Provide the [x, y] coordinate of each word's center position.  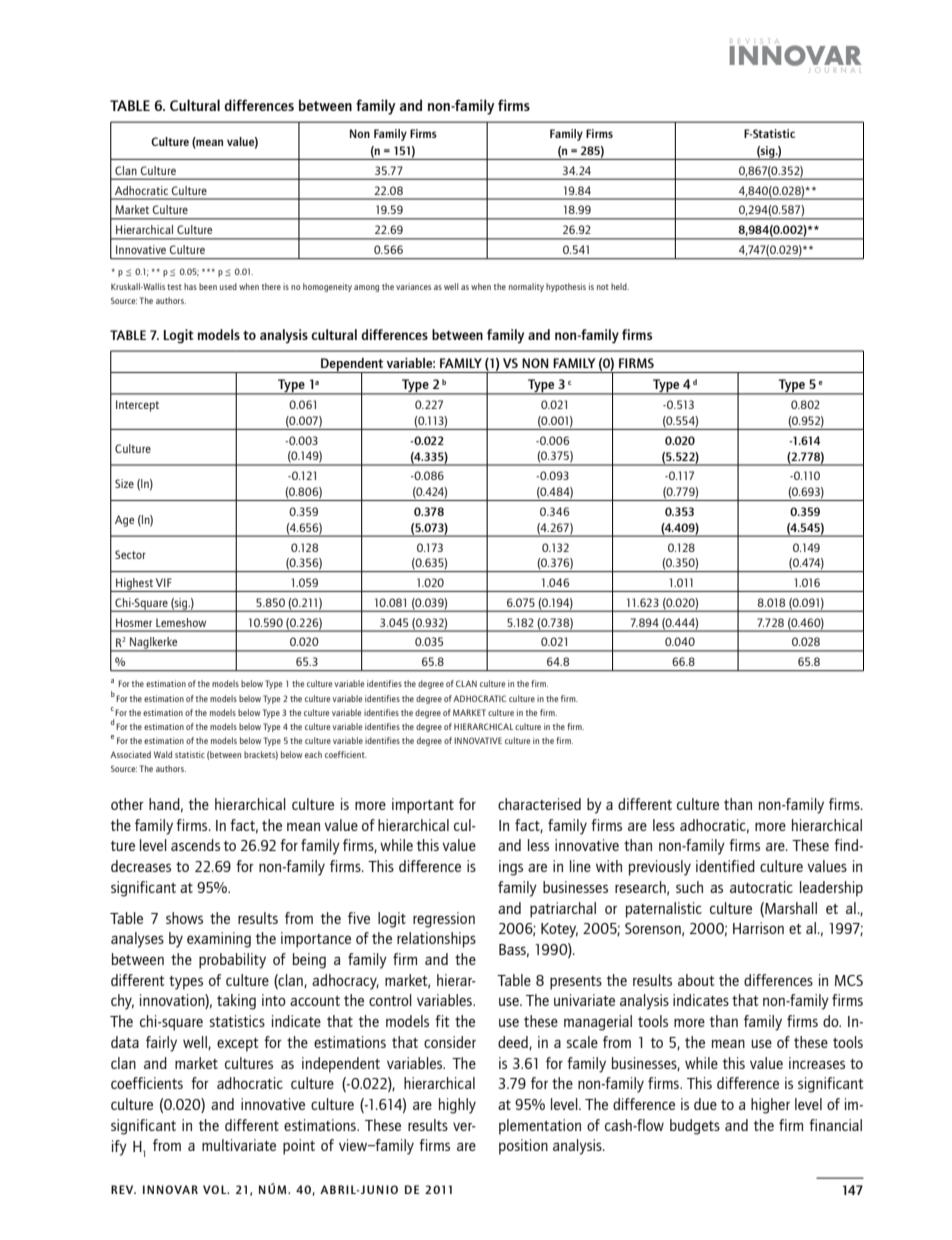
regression [444, 920]
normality [526, 287]
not [603, 287]
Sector [130, 554]
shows [184, 918]
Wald [163, 754]
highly [457, 1106]
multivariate [239, 1145]
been [208, 286]
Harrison [758, 928]
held [620, 286]
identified [725, 866]
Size [124, 483]
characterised [539, 804]
